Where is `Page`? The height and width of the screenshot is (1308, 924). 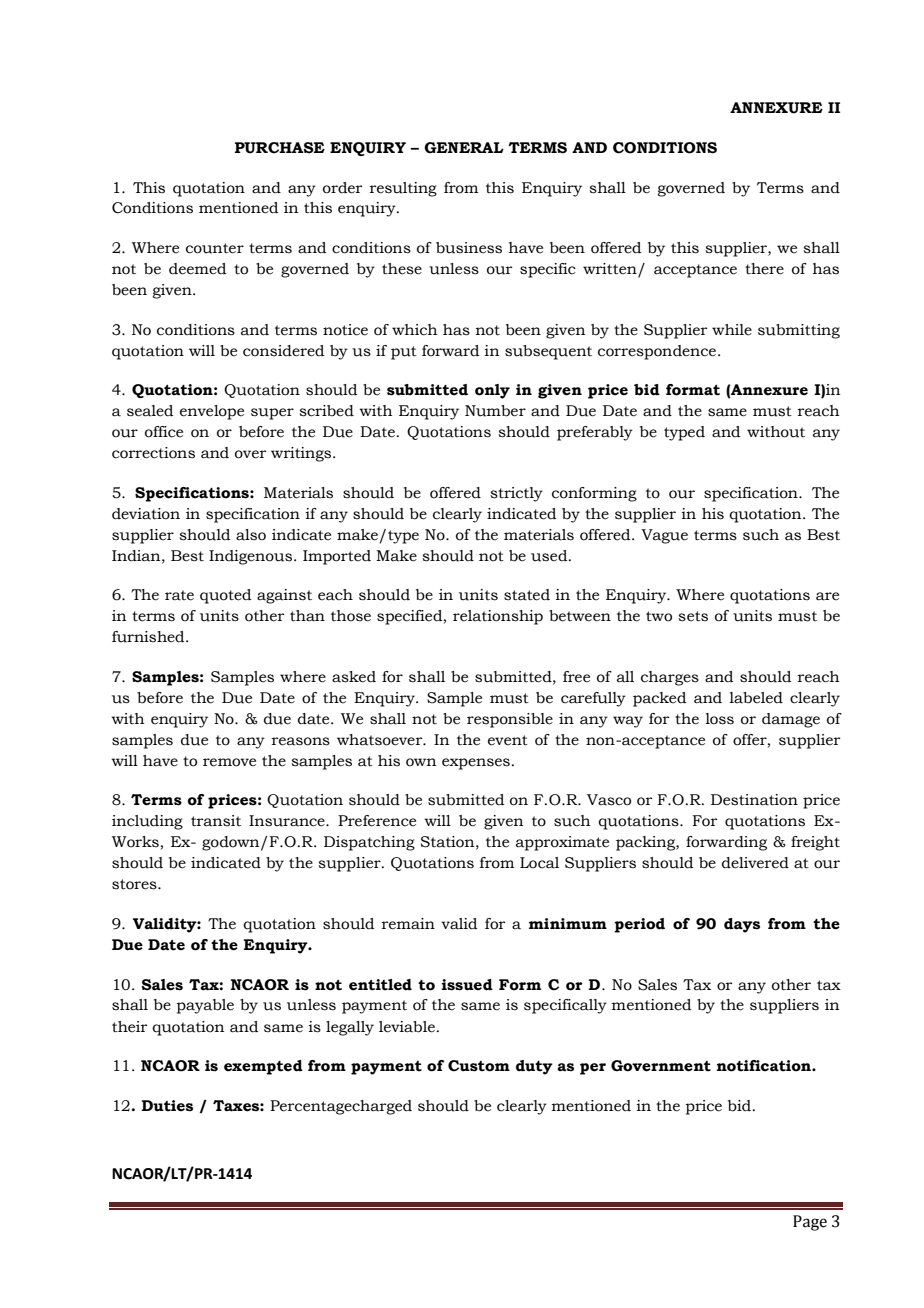 Page is located at coordinates (810, 1223).
